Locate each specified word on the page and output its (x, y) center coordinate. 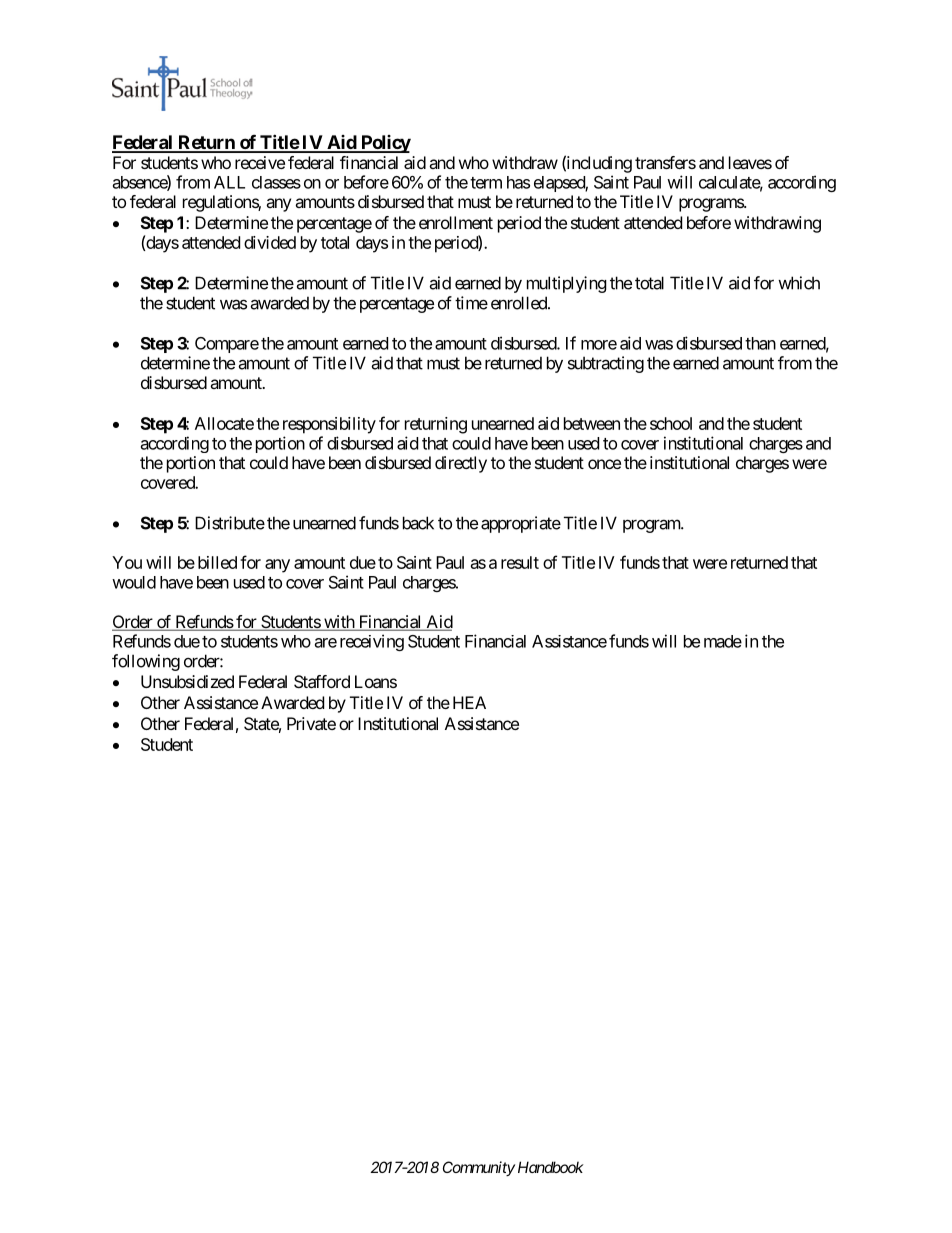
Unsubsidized (187, 681)
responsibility (329, 425)
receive (260, 162)
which (799, 283)
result (520, 562)
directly (461, 464)
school (671, 423)
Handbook (551, 1167)
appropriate (521, 524)
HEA (469, 702)
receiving (372, 642)
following (146, 662)
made (723, 641)
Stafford (322, 681)
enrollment (456, 222)
